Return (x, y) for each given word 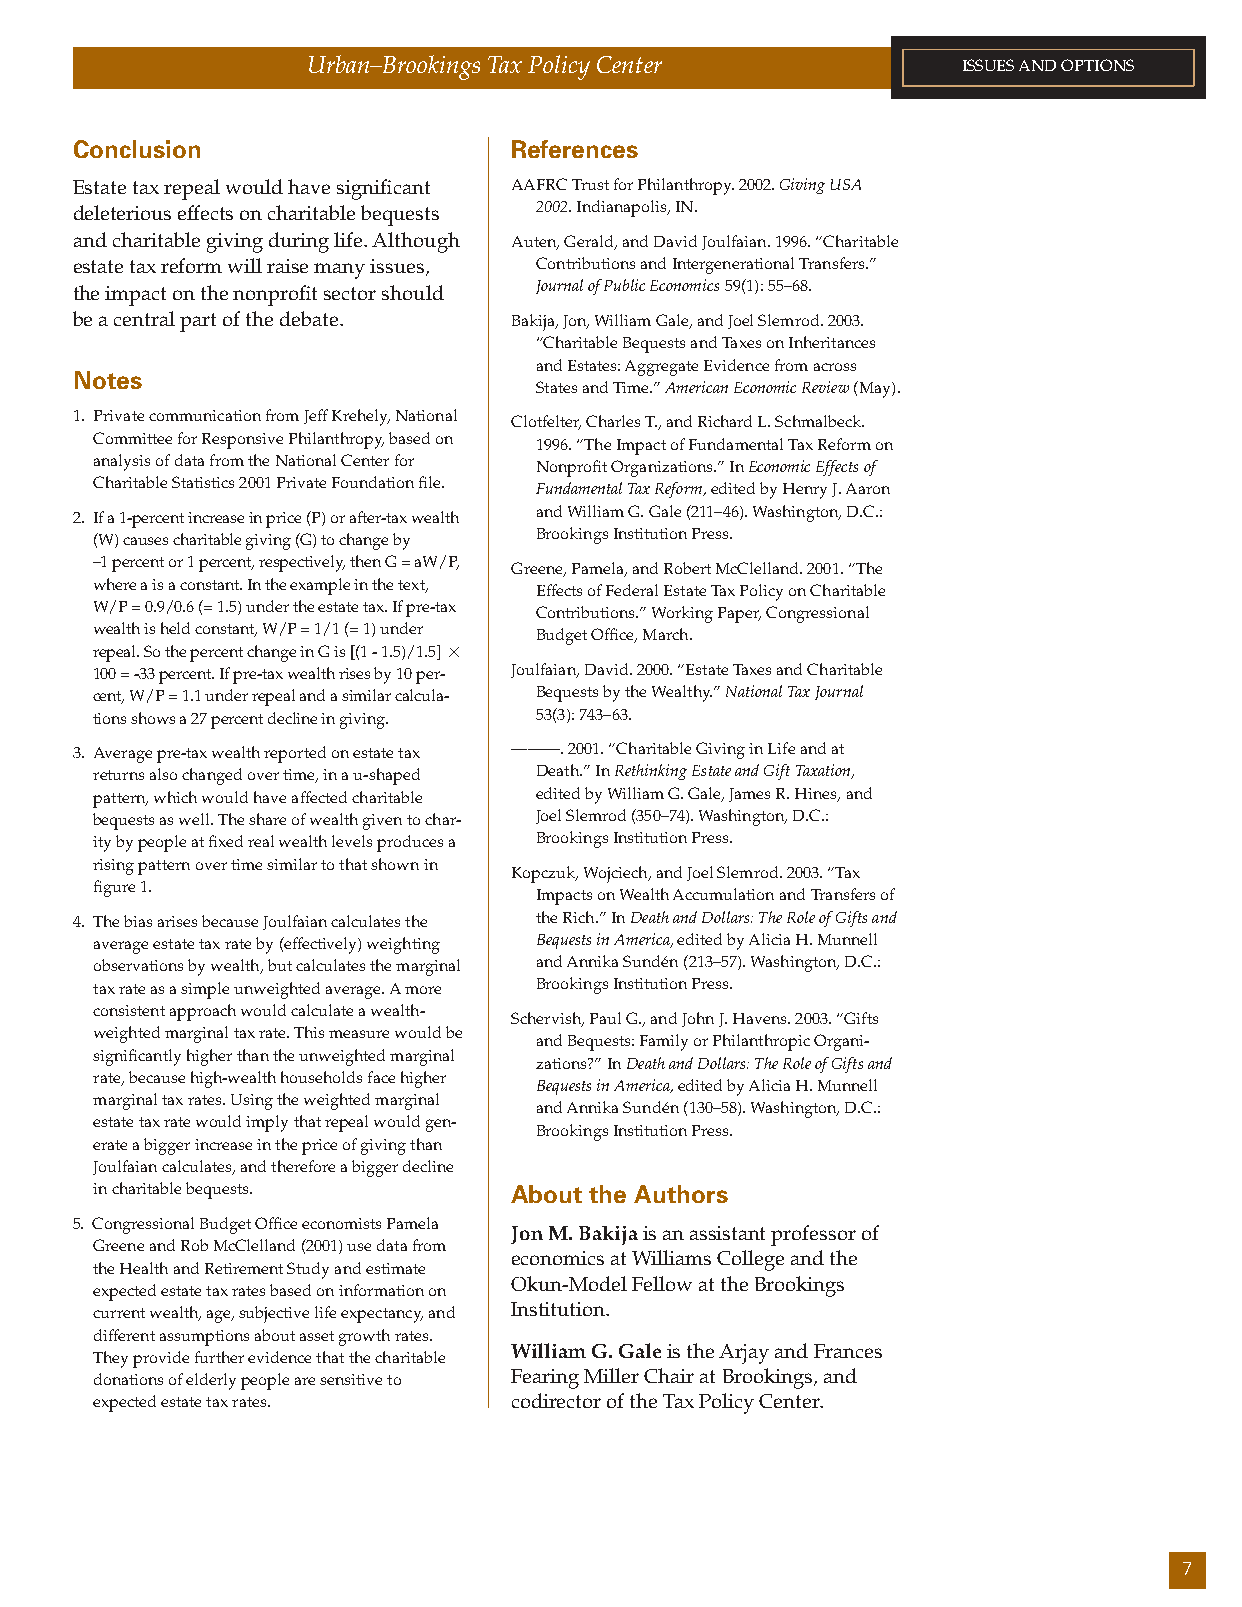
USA (846, 184)
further (219, 1357)
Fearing (545, 1379)
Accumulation (723, 894)
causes (145, 541)
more (423, 990)
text (412, 586)
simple (205, 990)
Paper (739, 615)
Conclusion (137, 149)
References (575, 149)
